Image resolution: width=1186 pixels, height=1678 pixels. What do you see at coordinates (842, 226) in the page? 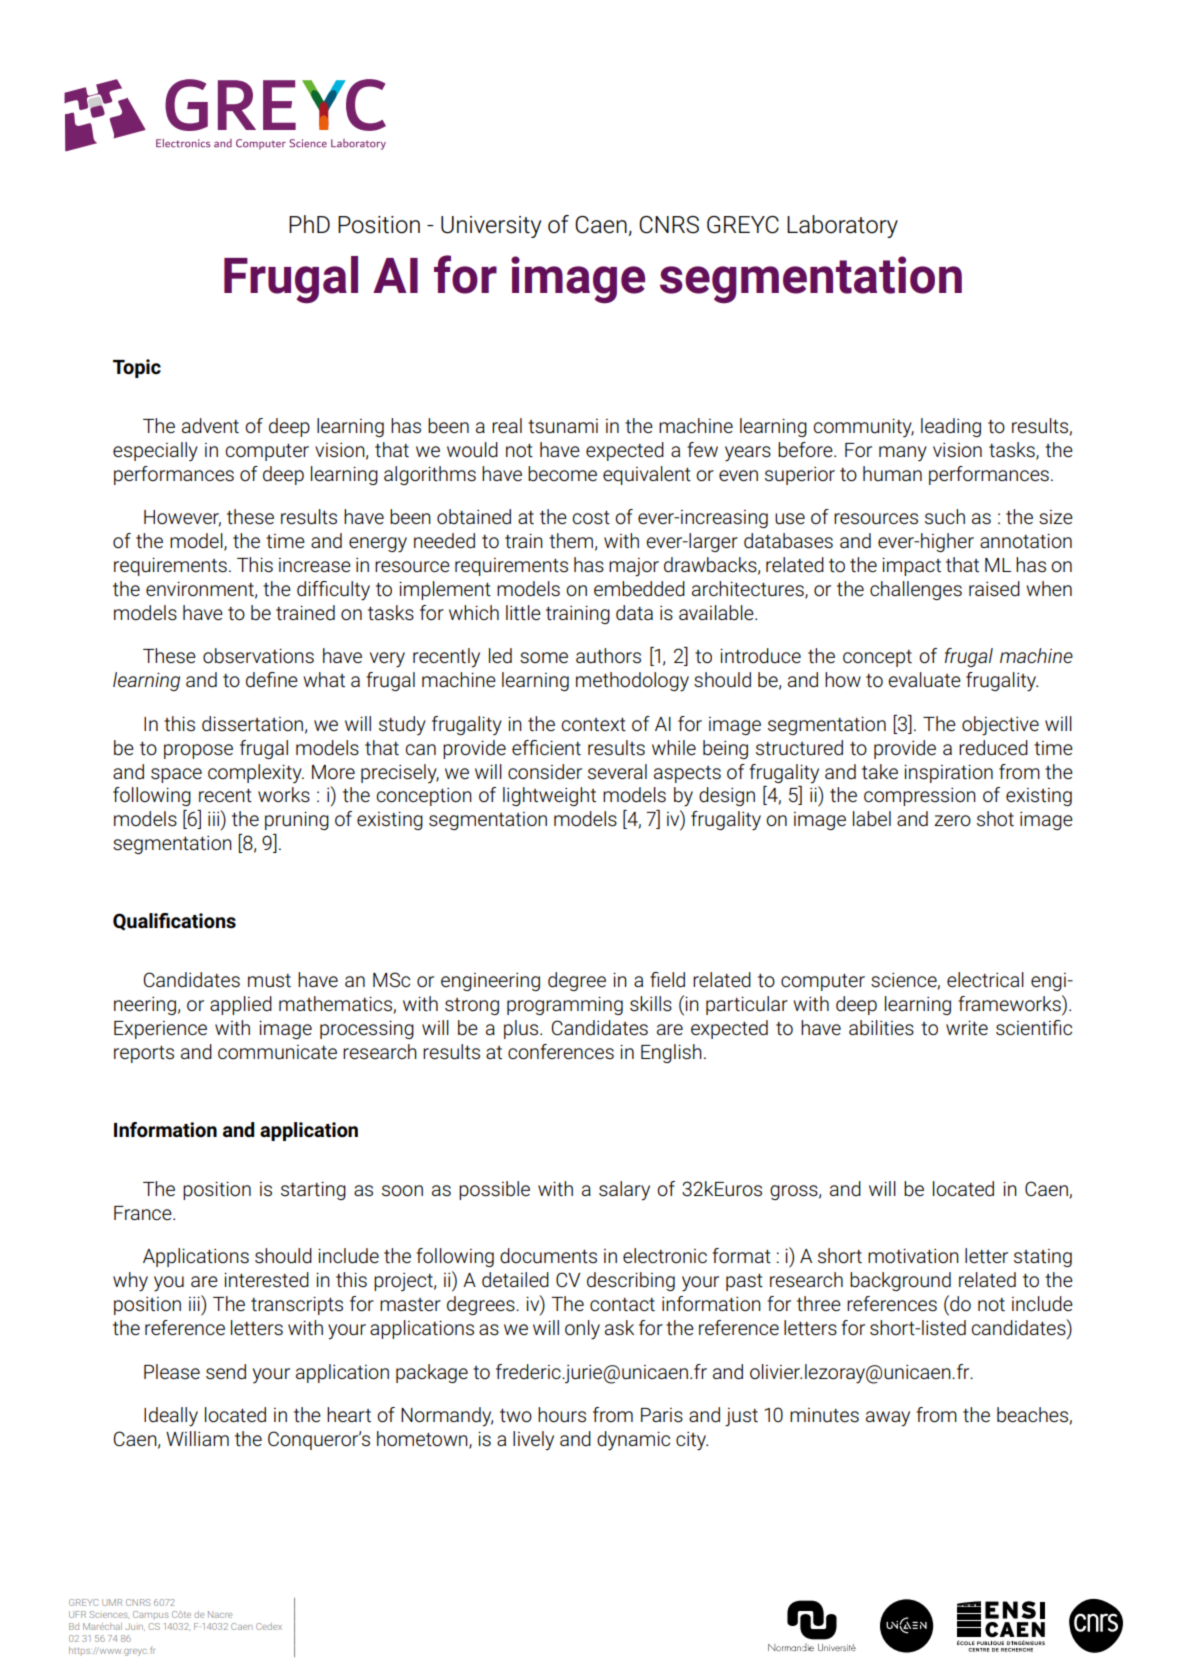
I see `Laboratory` at bounding box center [842, 226].
